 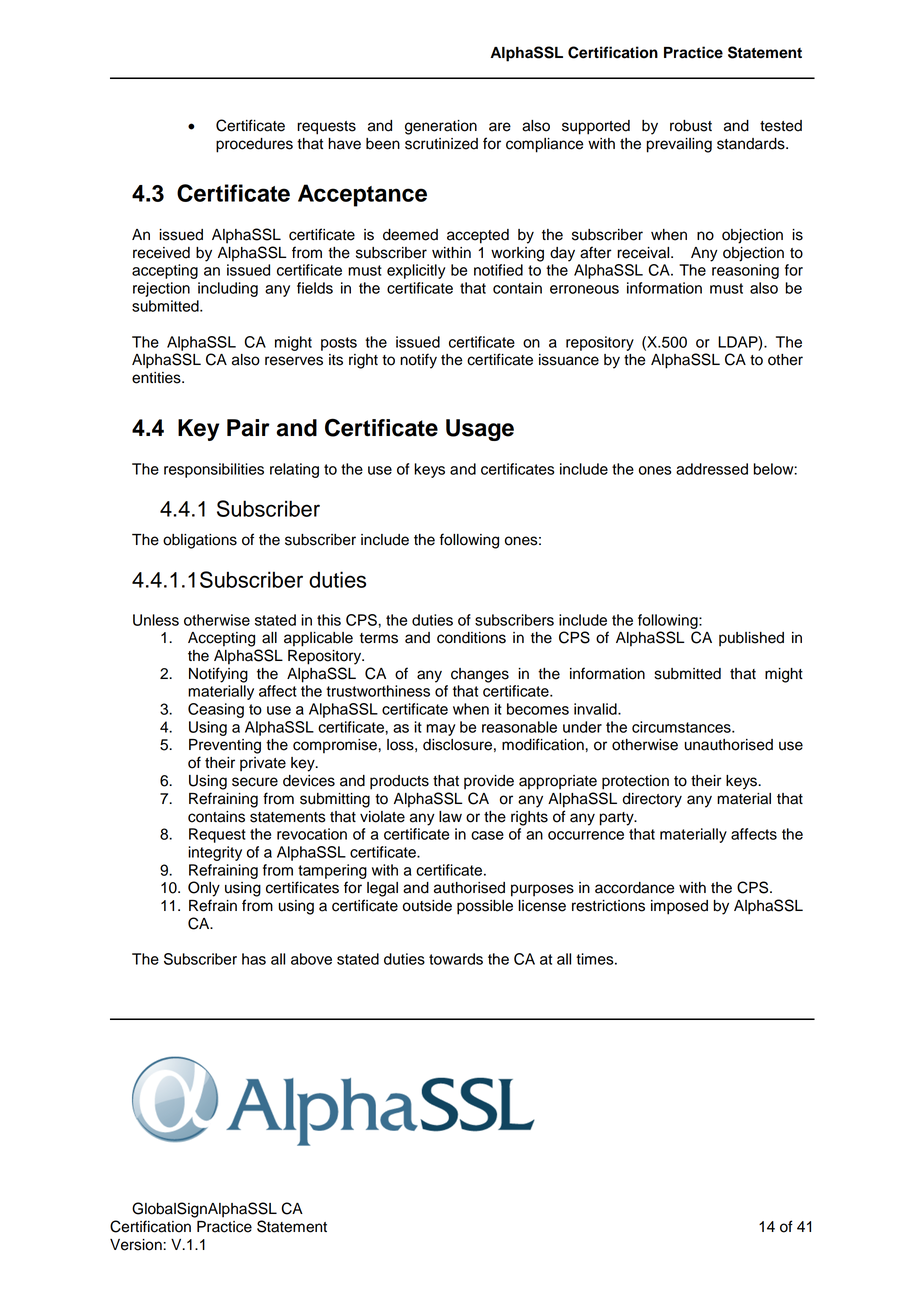 I want to click on towards, so click(x=456, y=959).
